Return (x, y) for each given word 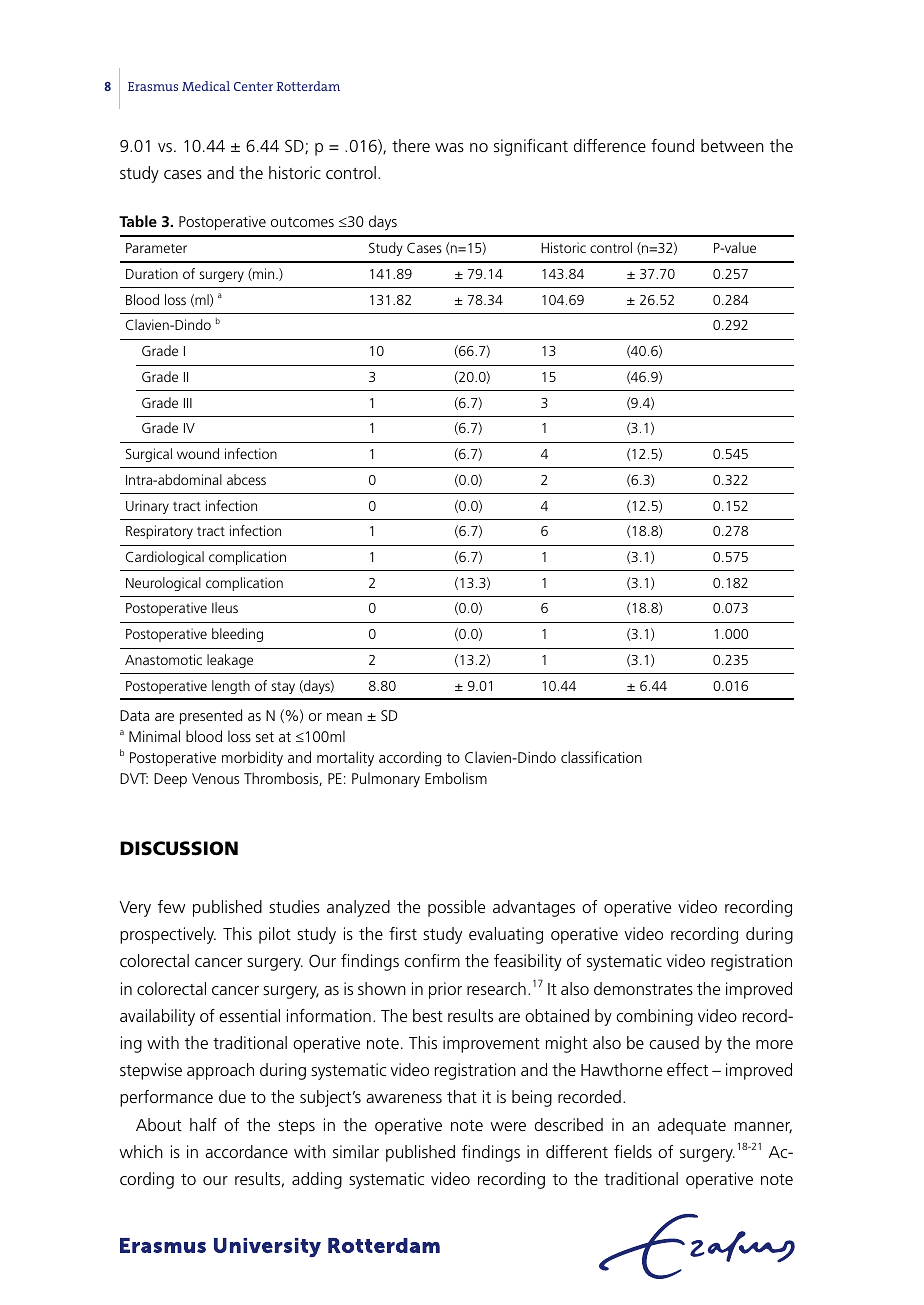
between (732, 145)
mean (344, 717)
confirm (432, 960)
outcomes (302, 222)
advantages (534, 908)
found (672, 145)
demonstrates (643, 988)
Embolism (456, 778)
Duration (152, 273)
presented (211, 717)
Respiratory (159, 532)
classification (601, 757)
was (449, 147)
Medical (206, 86)
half (203, 1124)
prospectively (168, 935)
